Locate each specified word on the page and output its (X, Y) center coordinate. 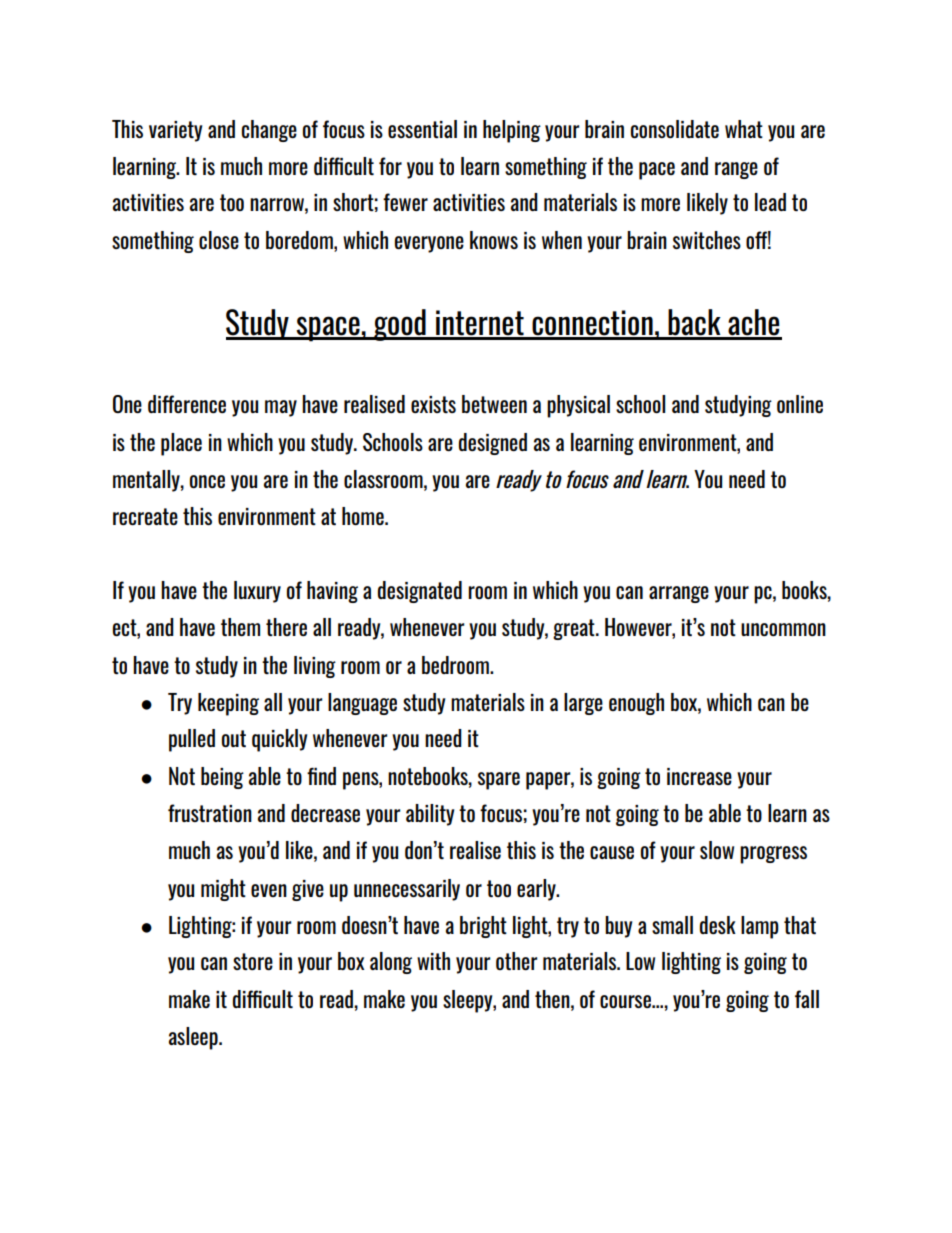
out (234, 738)
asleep (194, 1038)
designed (493, 444)
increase (699, 776)
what (744, 129)
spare (499, 781)
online (800, 404)
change (269, 131)
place (181, 444)
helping (512, 131)
